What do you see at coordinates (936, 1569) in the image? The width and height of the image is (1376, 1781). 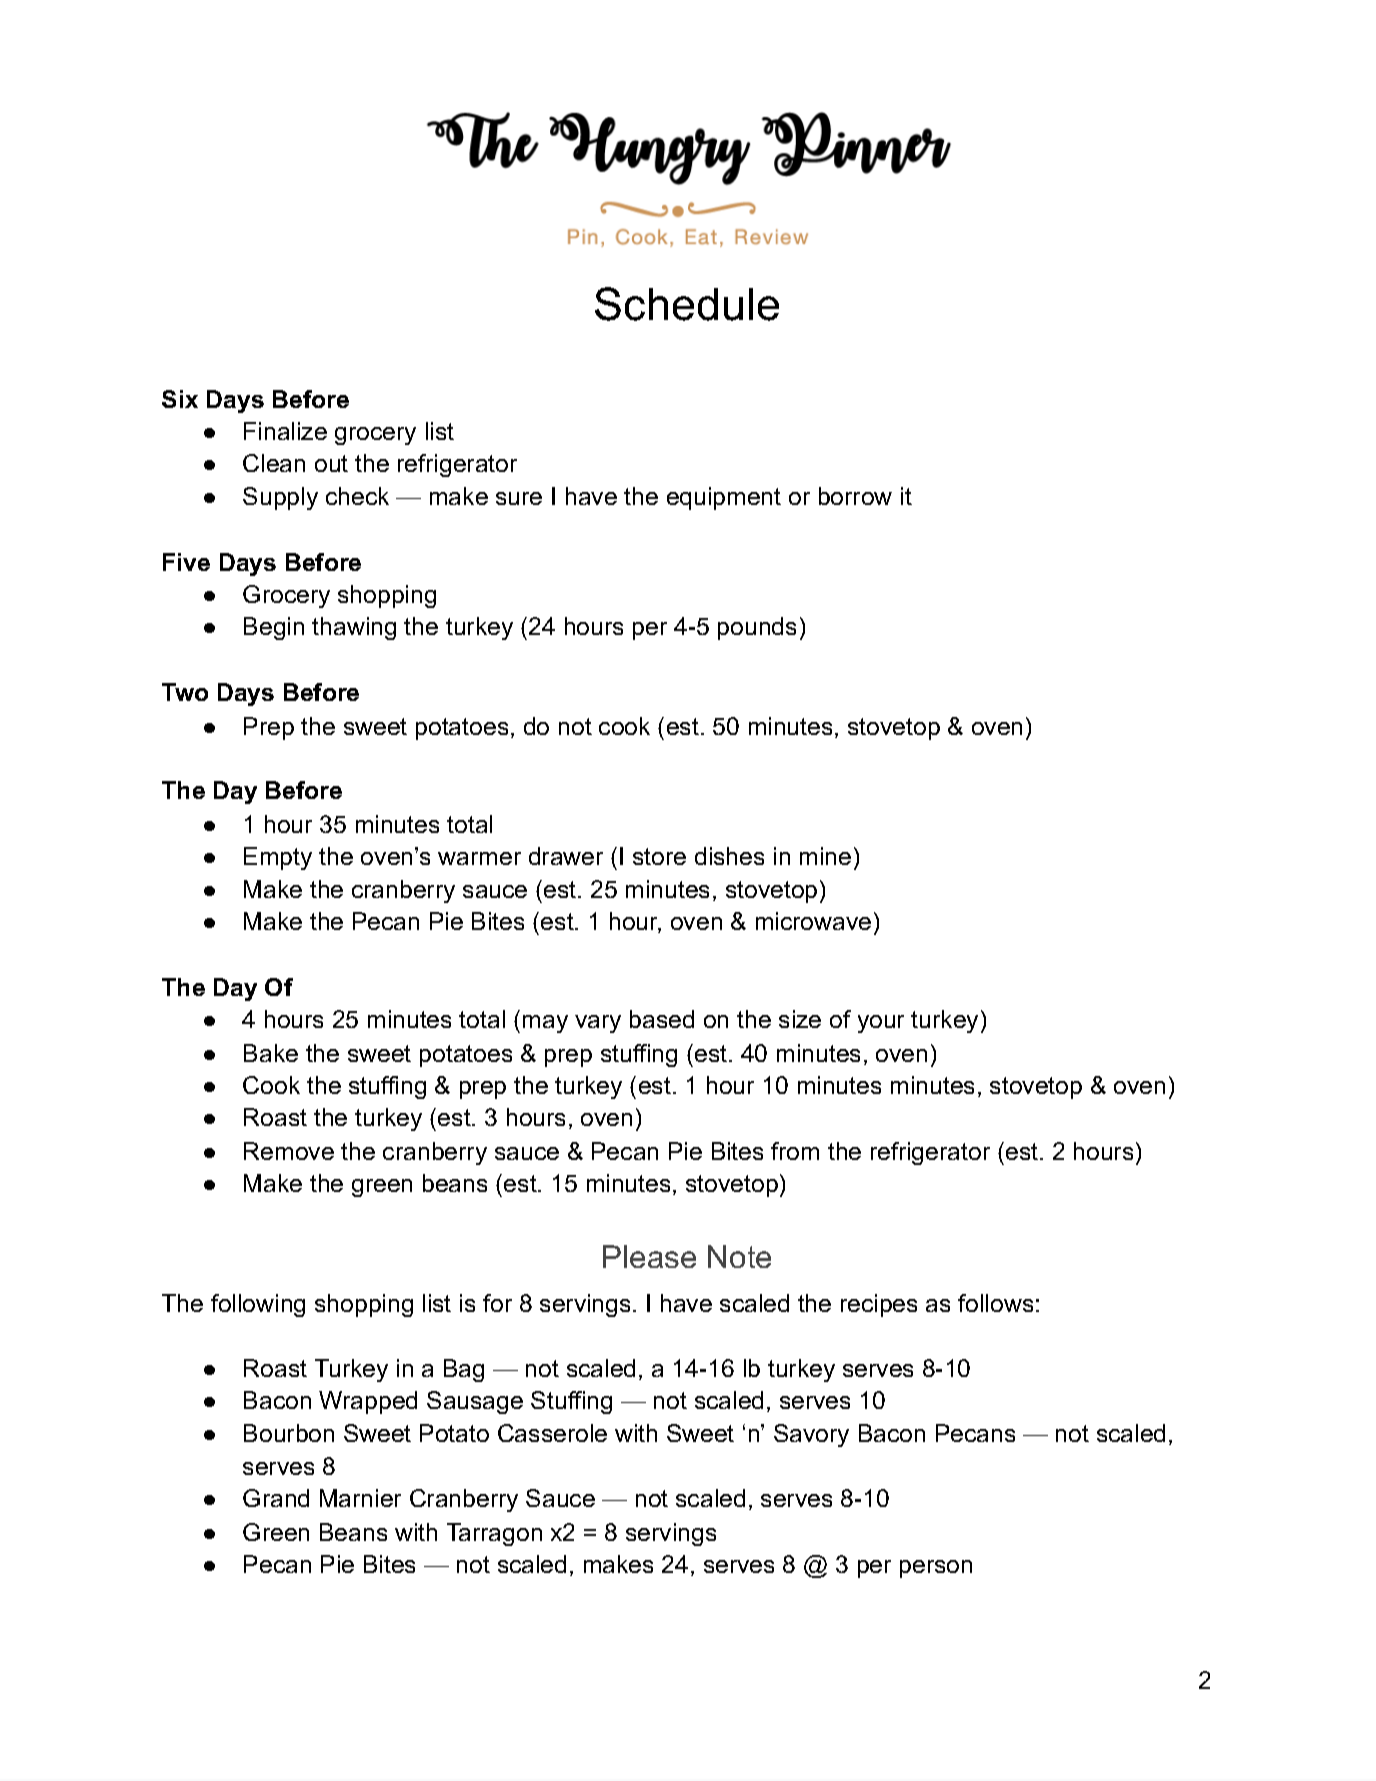 I see `person` at bounding box center [936, 1569].
